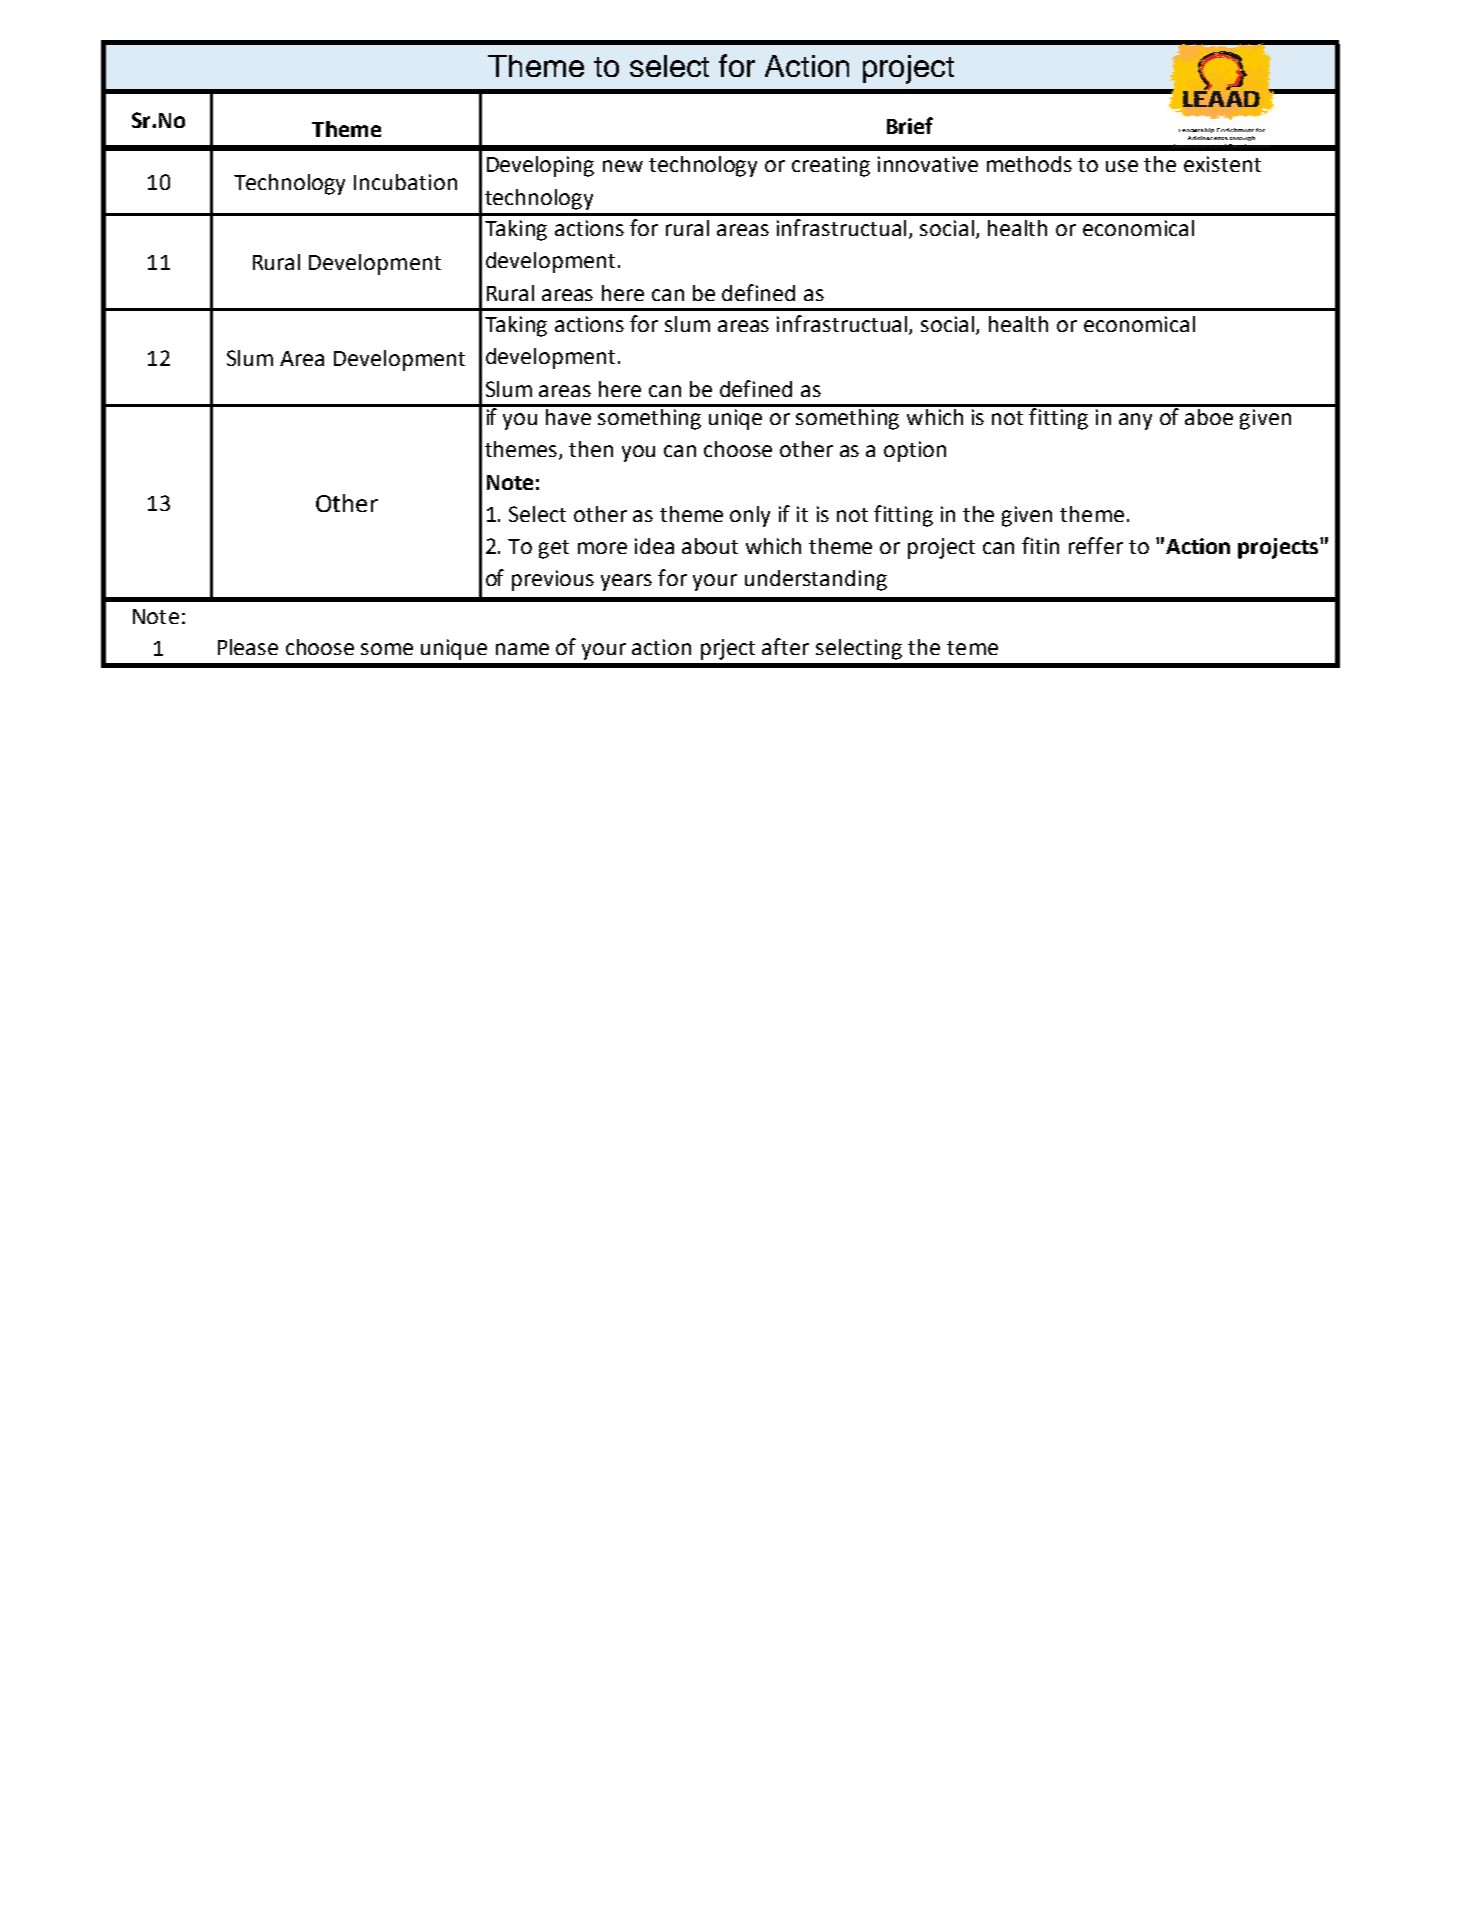  What do you see at coordinates (454, 649) in the page?
I see `unique` at bounding box center [454, 649].
